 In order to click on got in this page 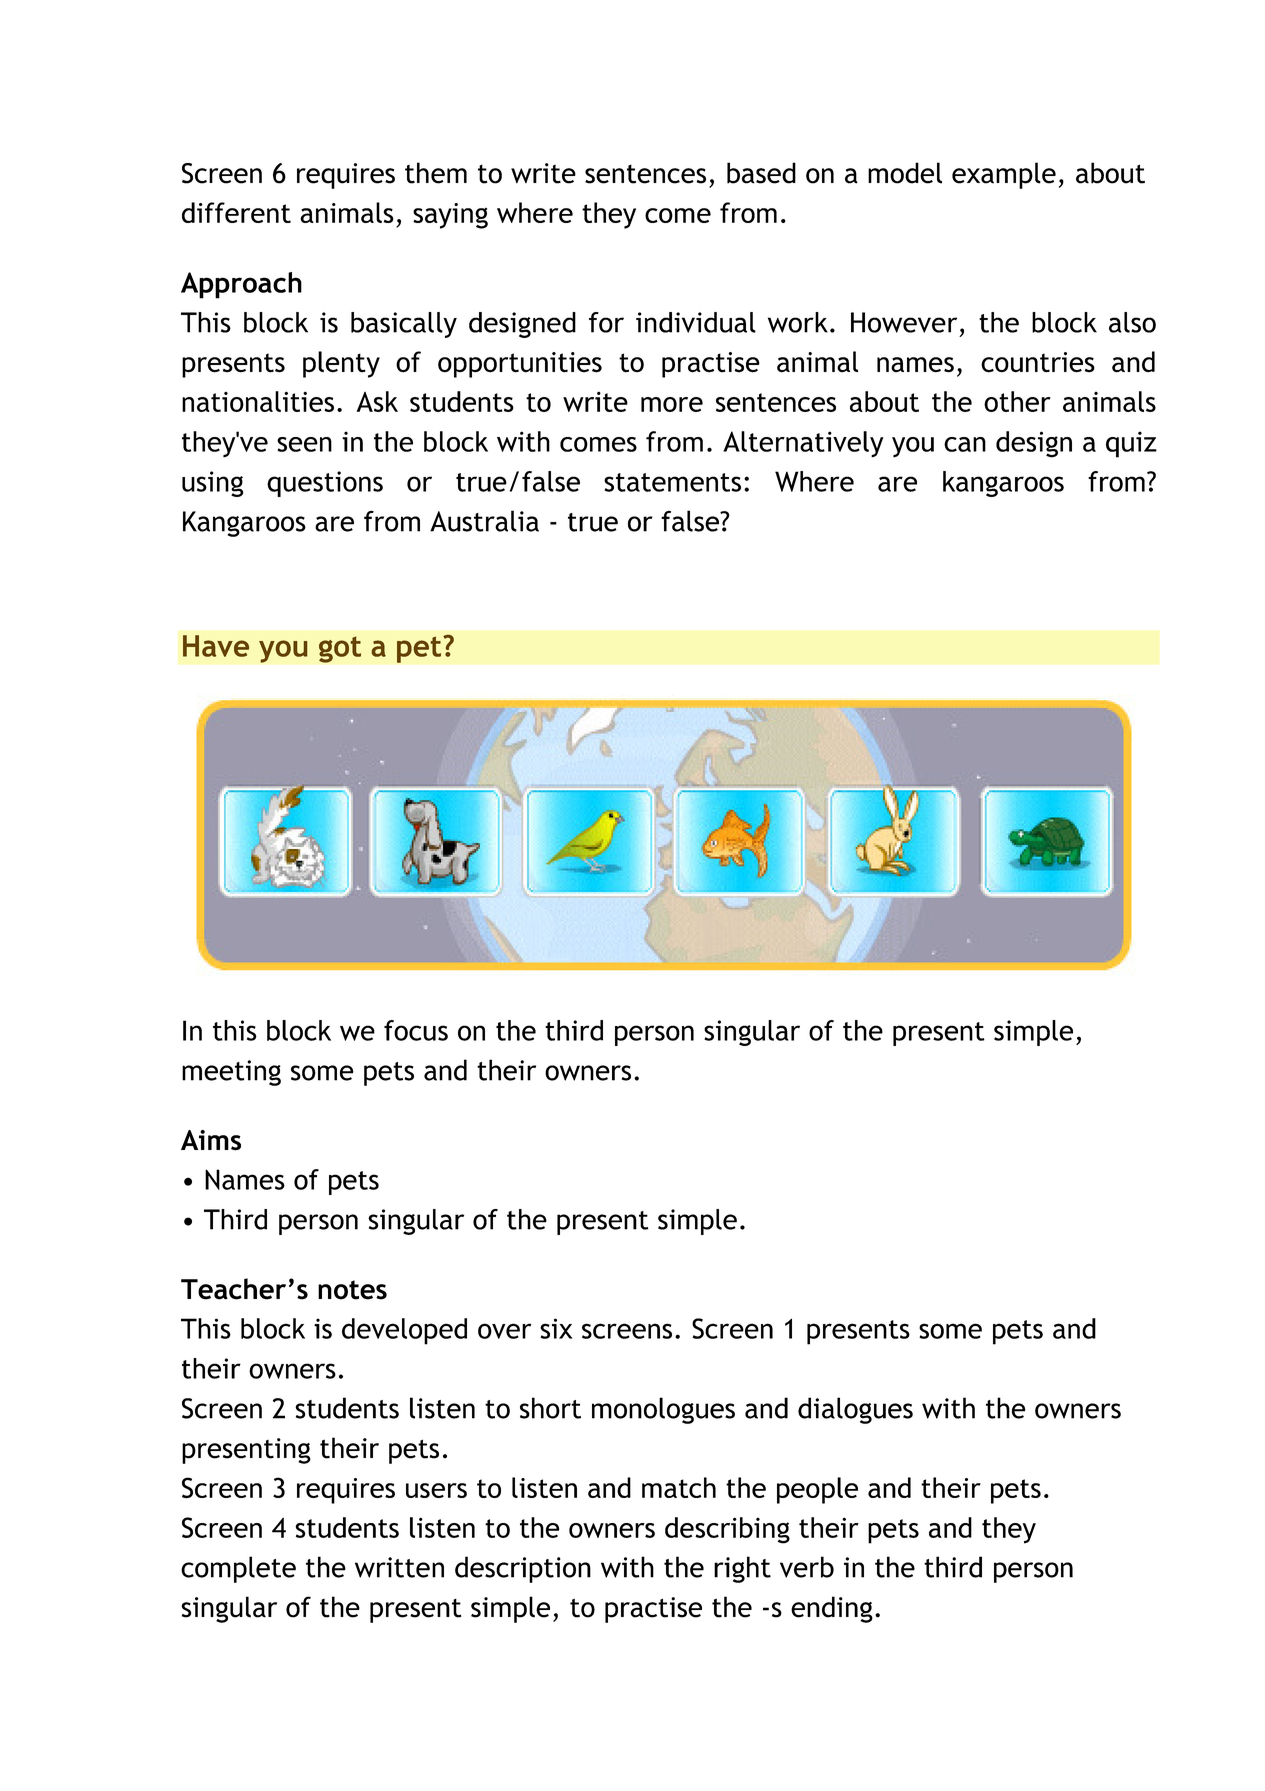, I will do `click(340, 649)`.
